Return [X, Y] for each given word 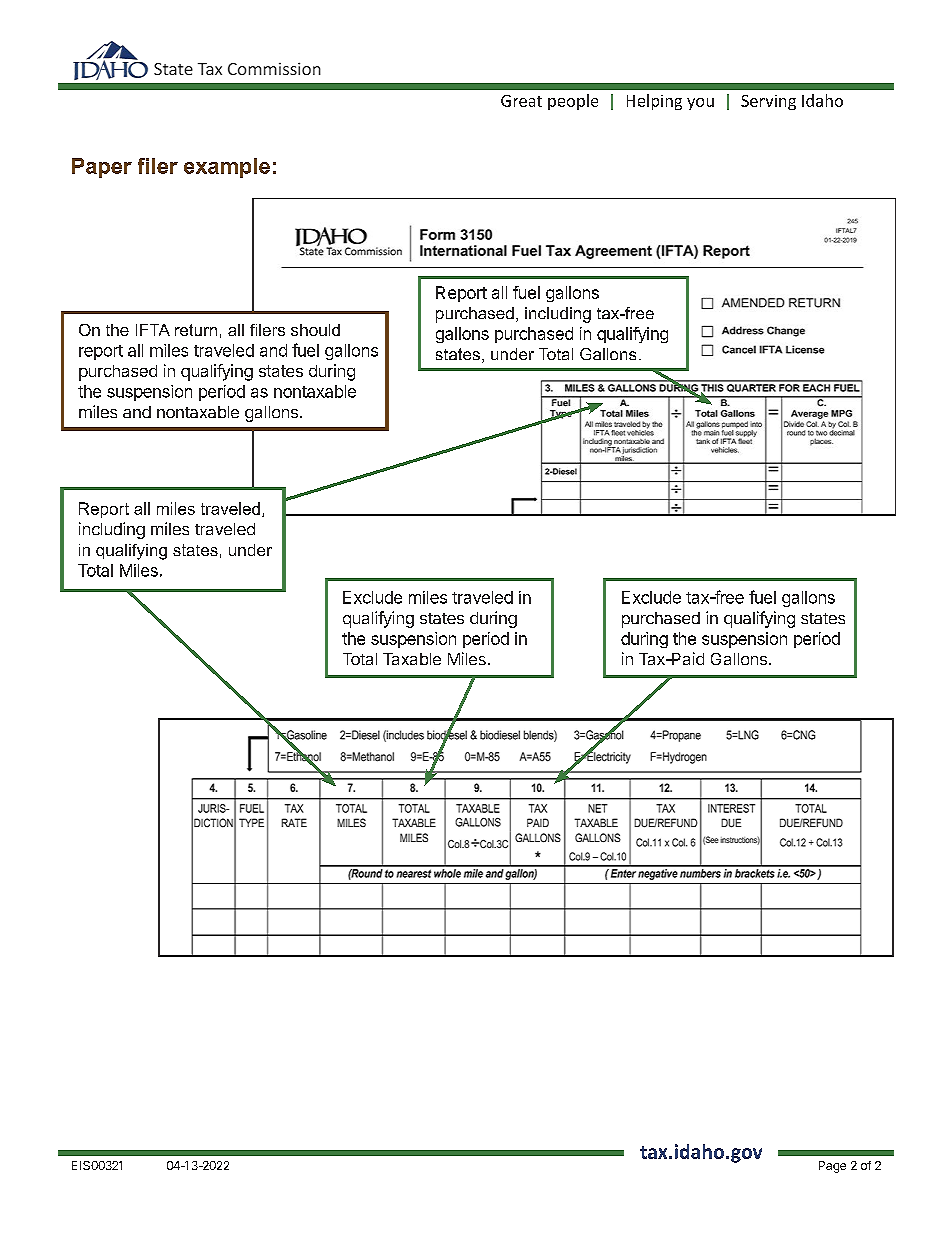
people [573, 102]
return [196, 330]
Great [521, 101]
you [700, 104]
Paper [102, 168]
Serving [768, 102]
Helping [654, 102]
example [227, 168]
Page [832, 1167]
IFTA [153, 330]
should [315, 330]
